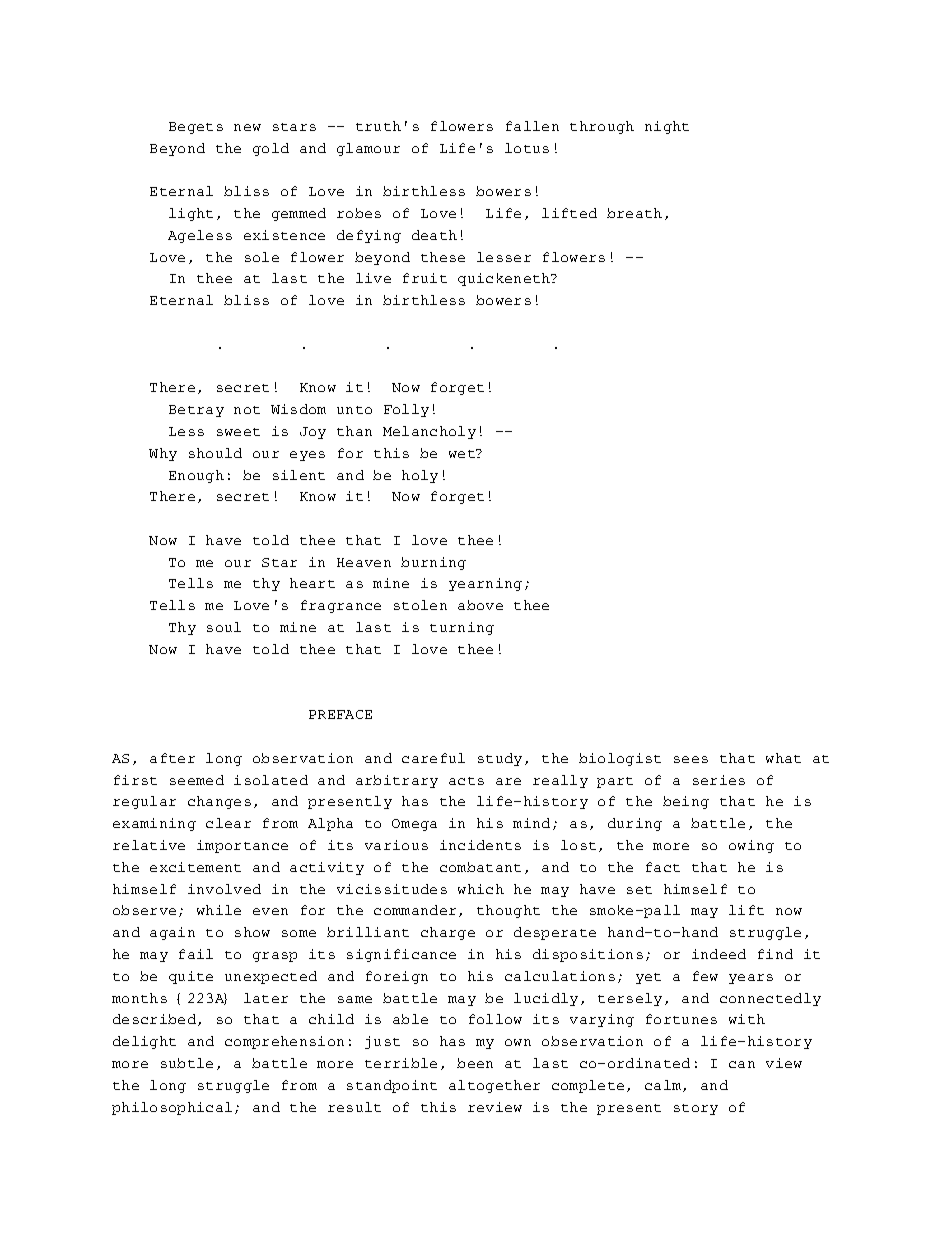 Image resolution: width=952 pixels, height=1233 pixels. What do you see at coordinates (224, 627) in the screenshot?
I see `soul` at bounding box center [224, 627].
